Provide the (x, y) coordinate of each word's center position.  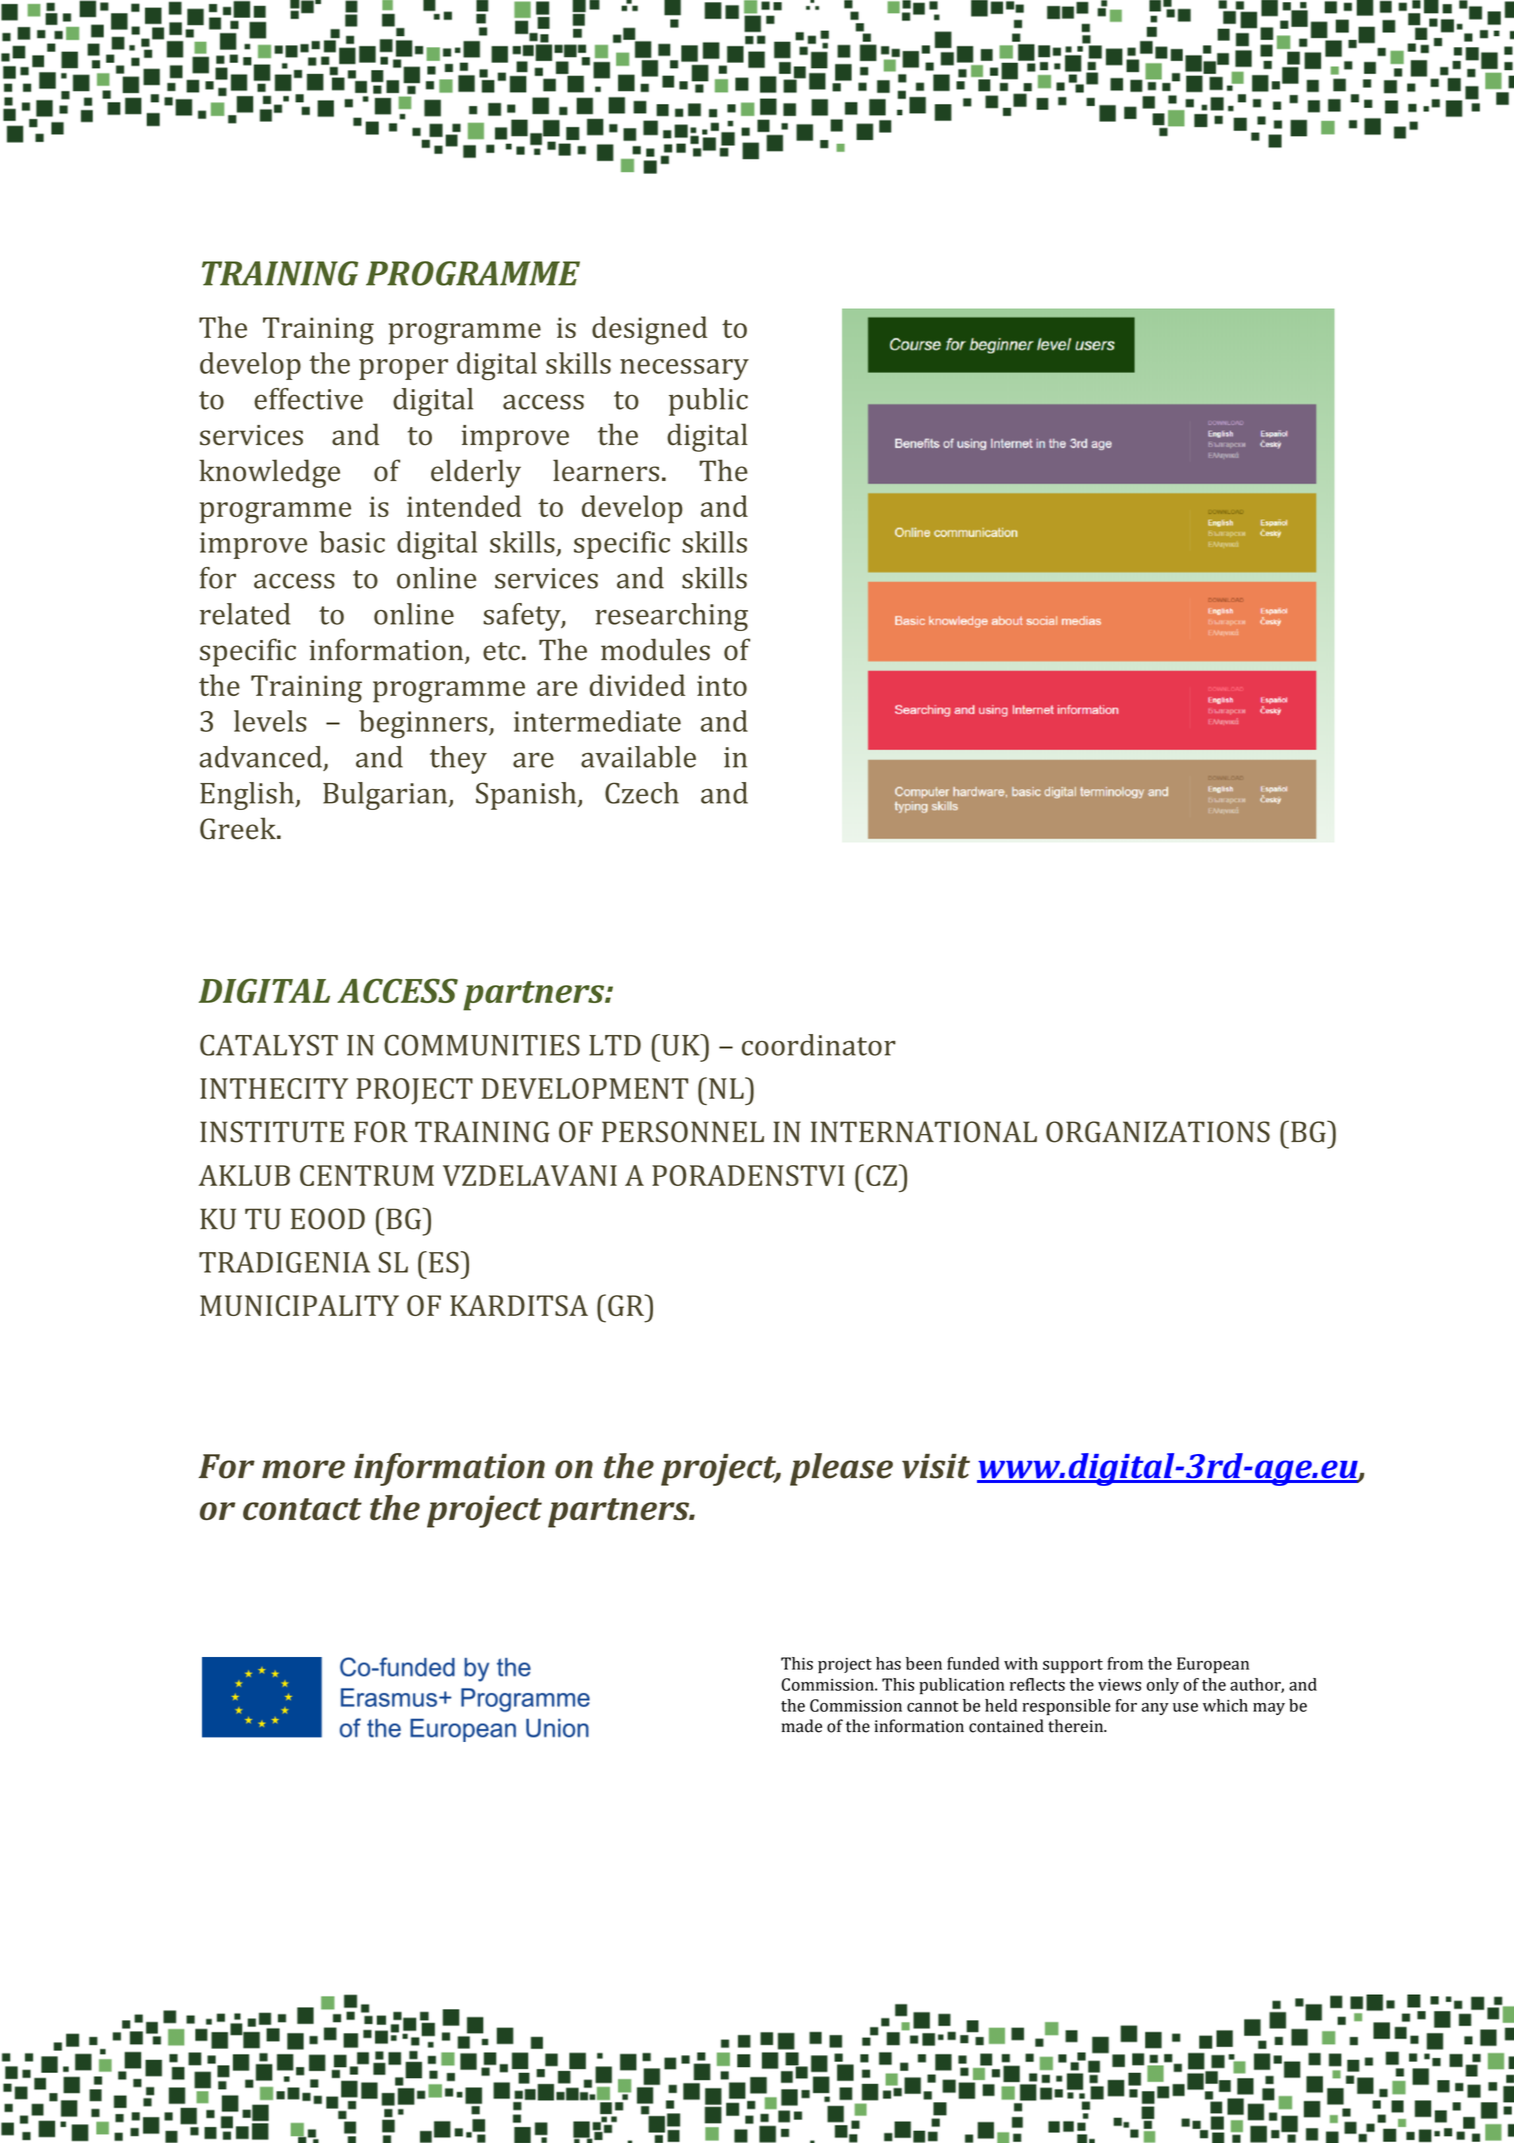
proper (403, 369)
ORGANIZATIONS (1158, 1132)
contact (302, 1509)
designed (649, 330)
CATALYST (269, 1045)
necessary (684, 369)
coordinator (819, 1045)
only (1163, 1686)
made (802, 1726)
